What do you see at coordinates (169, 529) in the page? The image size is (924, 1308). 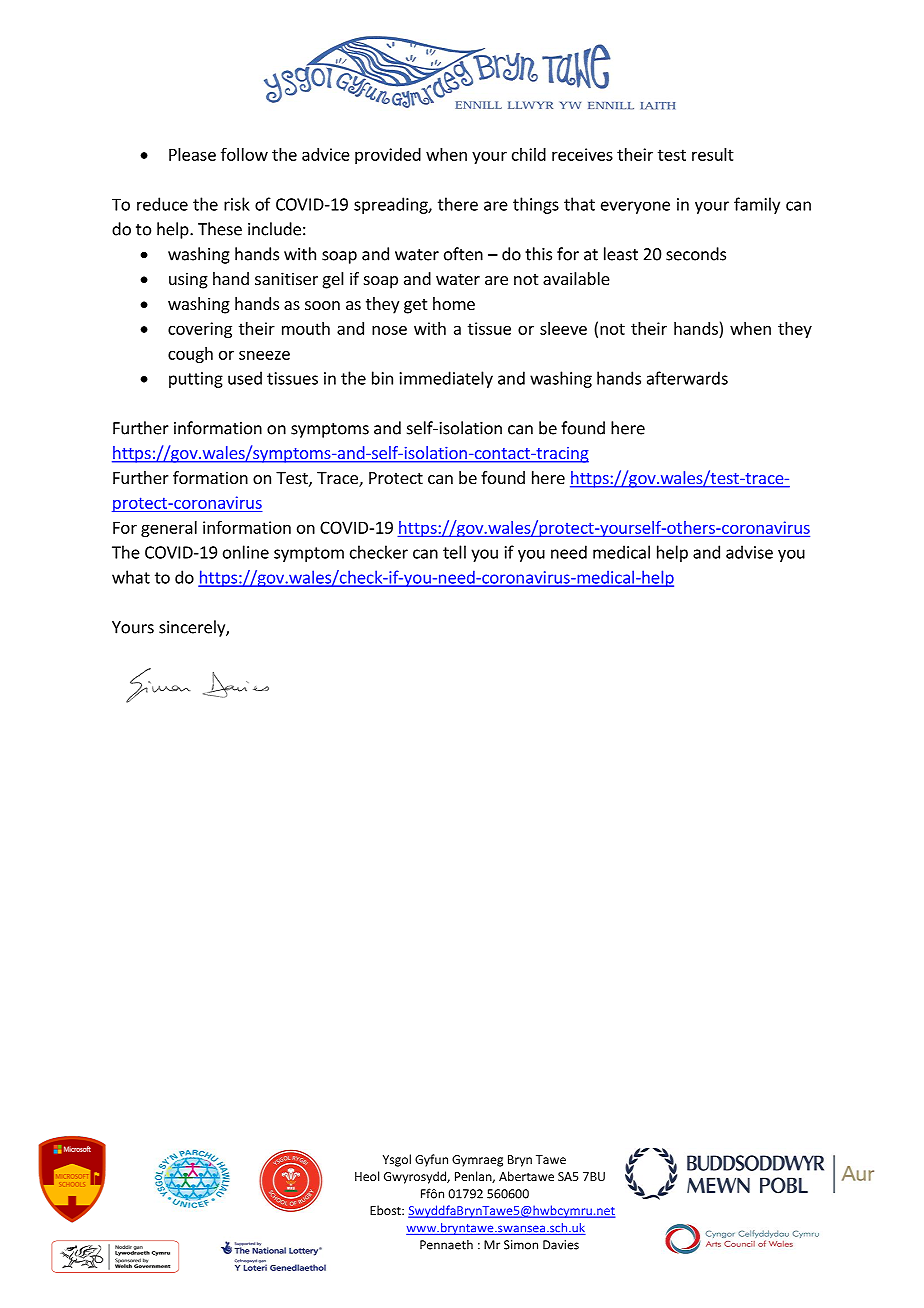 I see `general` at bounding box center [169, 529].
